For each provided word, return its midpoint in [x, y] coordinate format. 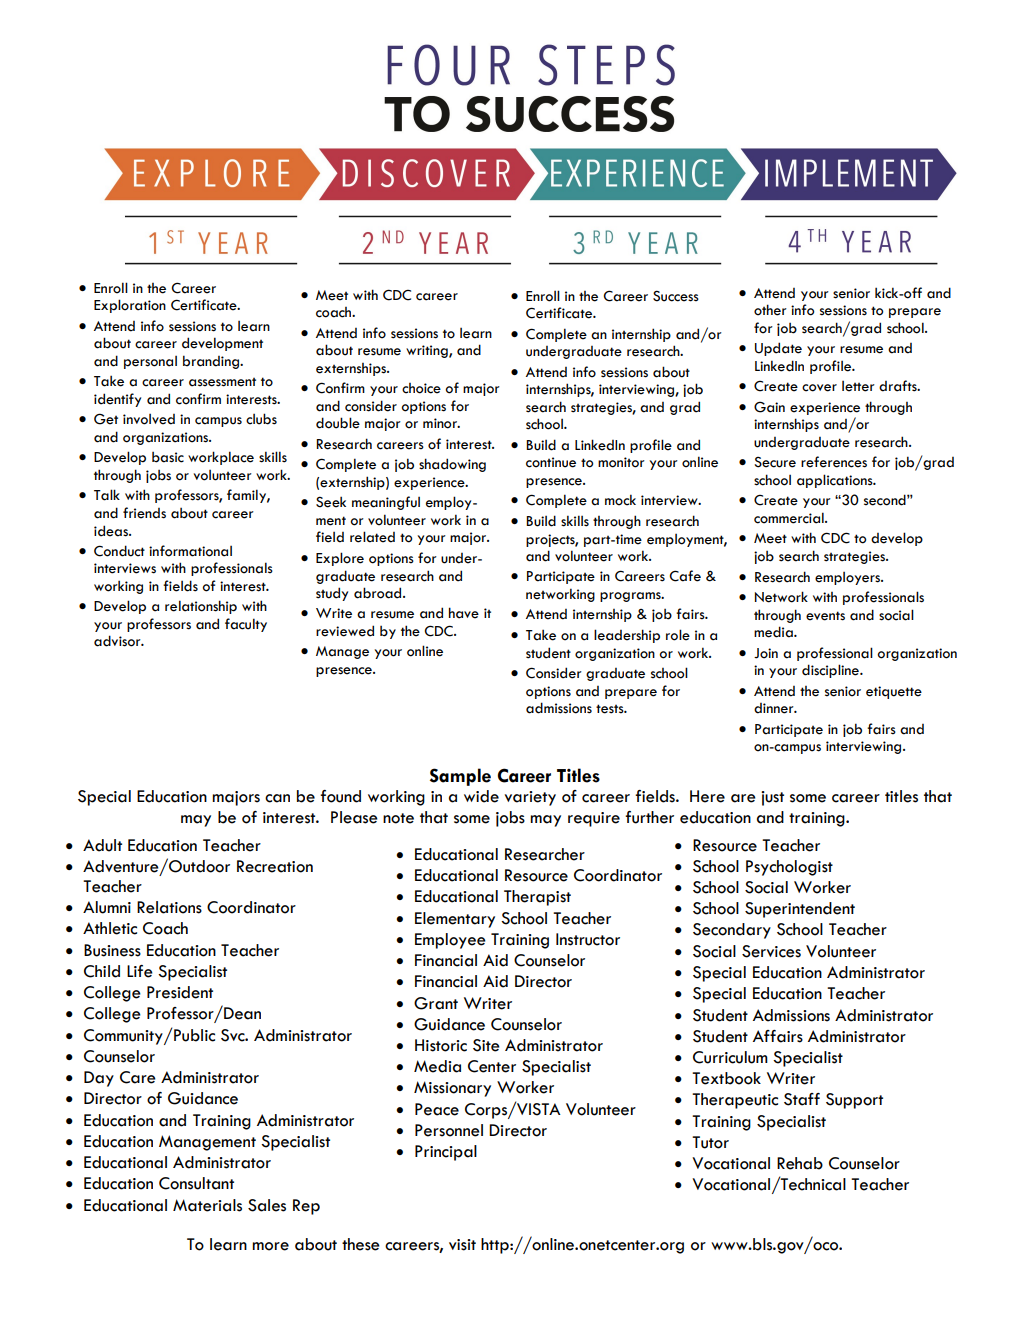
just [772, 798]
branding [212, 362]
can [277, 798]
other [770, 310]
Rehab [800, 1163]
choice [421, 388]
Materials [207, 1205]
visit [462, 1245]
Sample [460, 777]
